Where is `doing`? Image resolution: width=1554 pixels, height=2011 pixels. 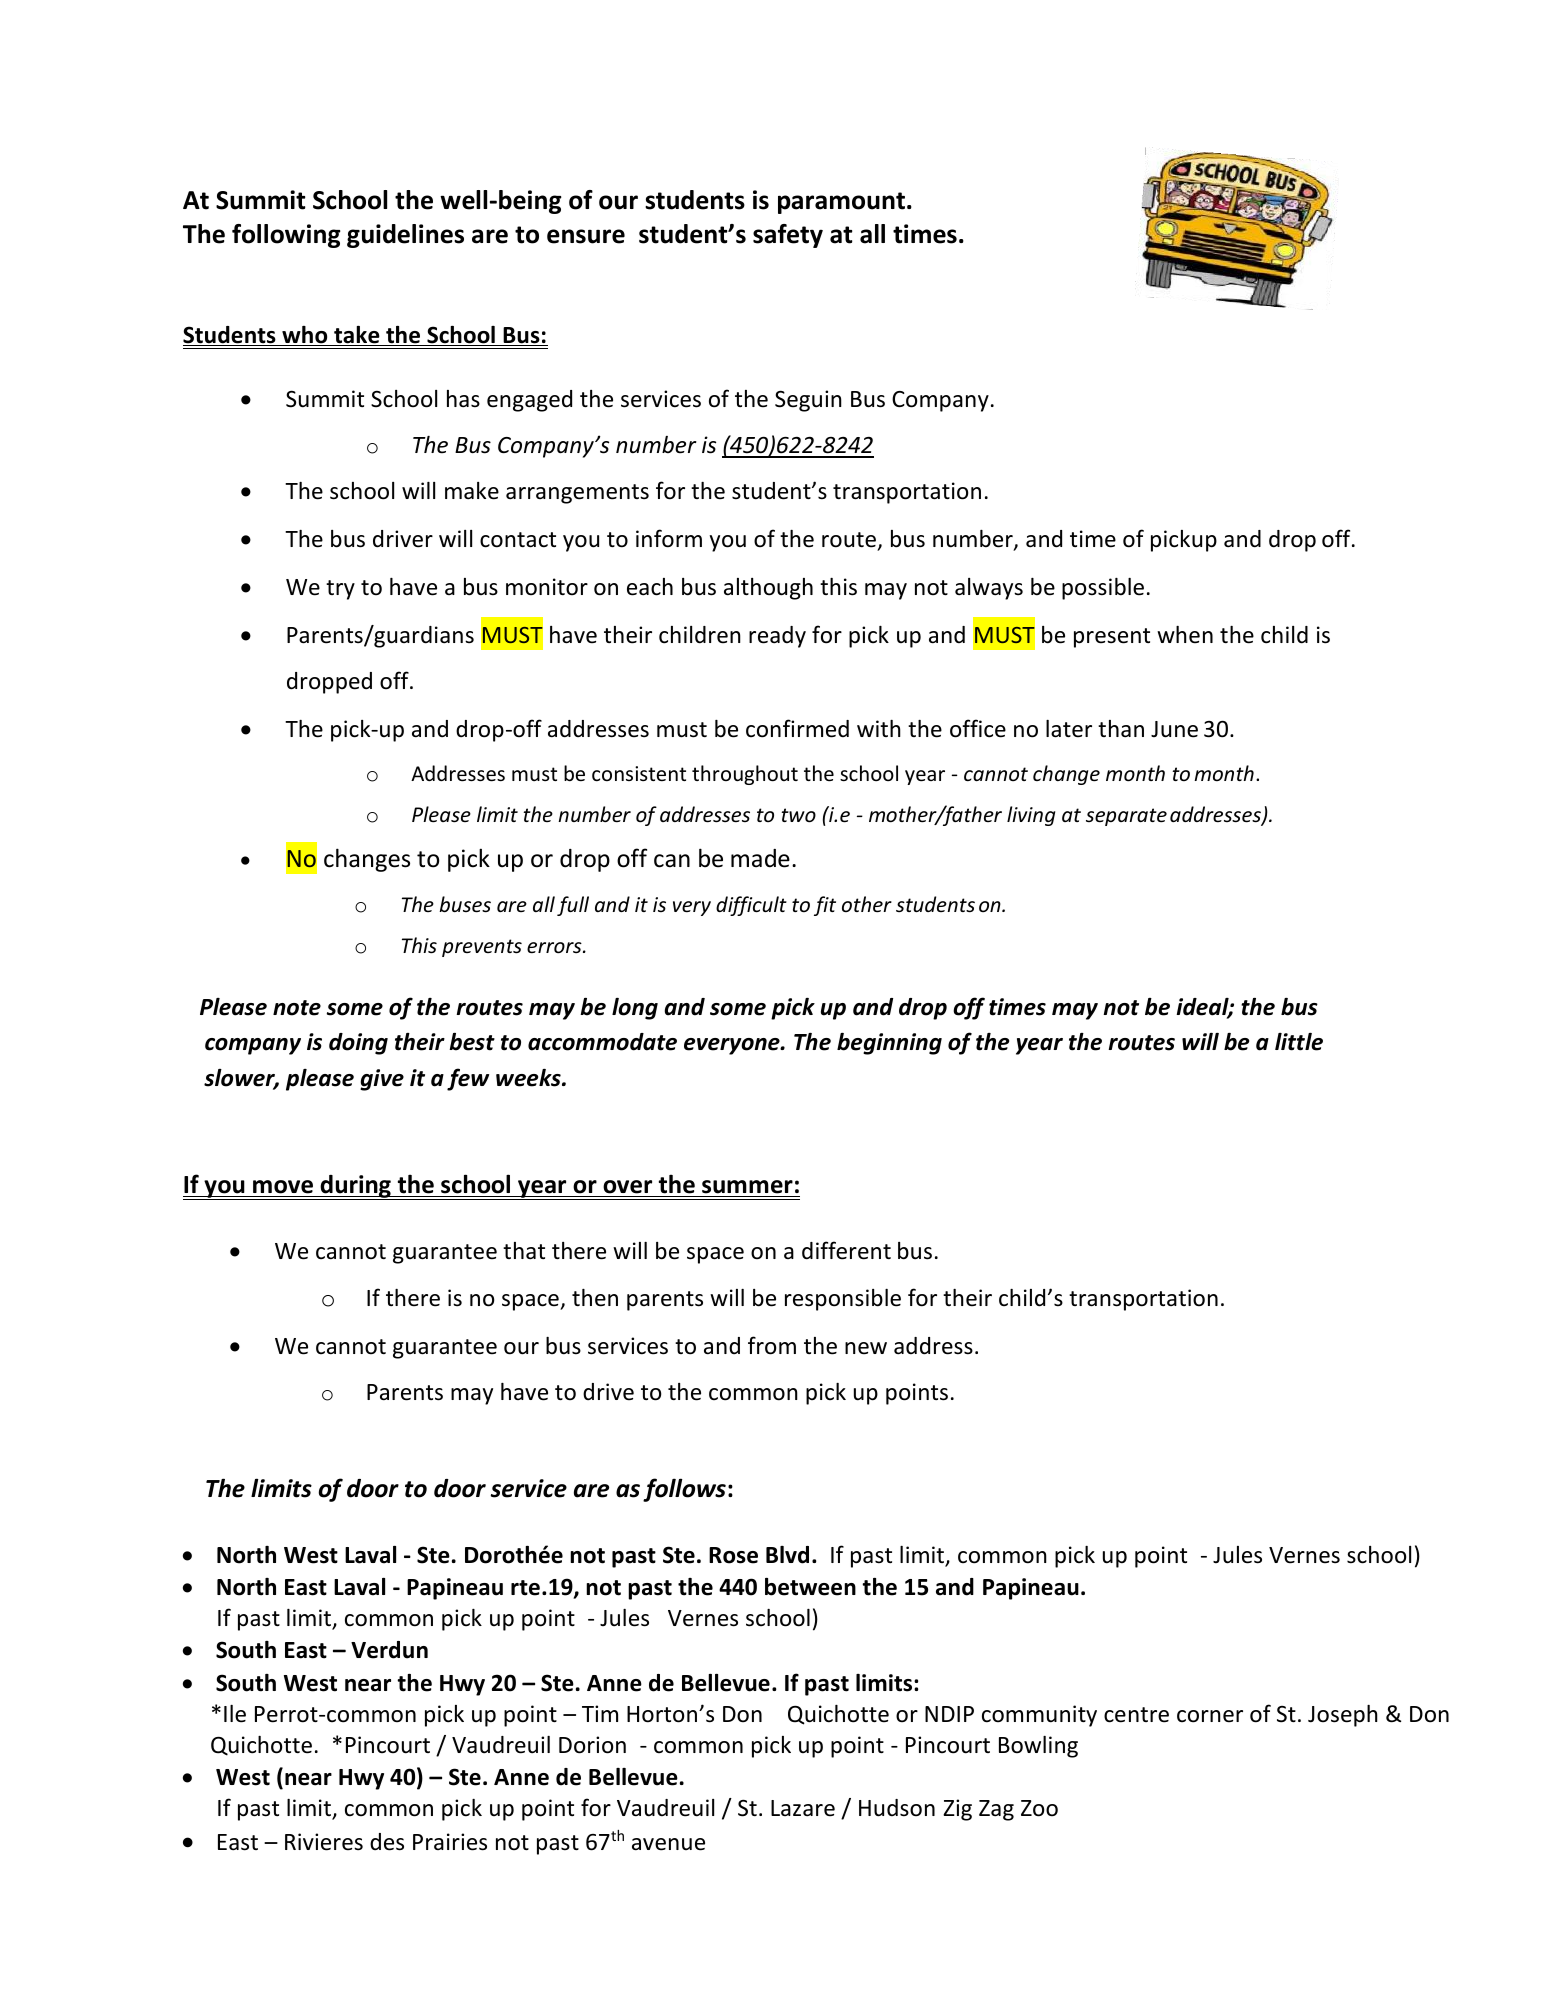 doing is located at coordinates (358, 1044).
